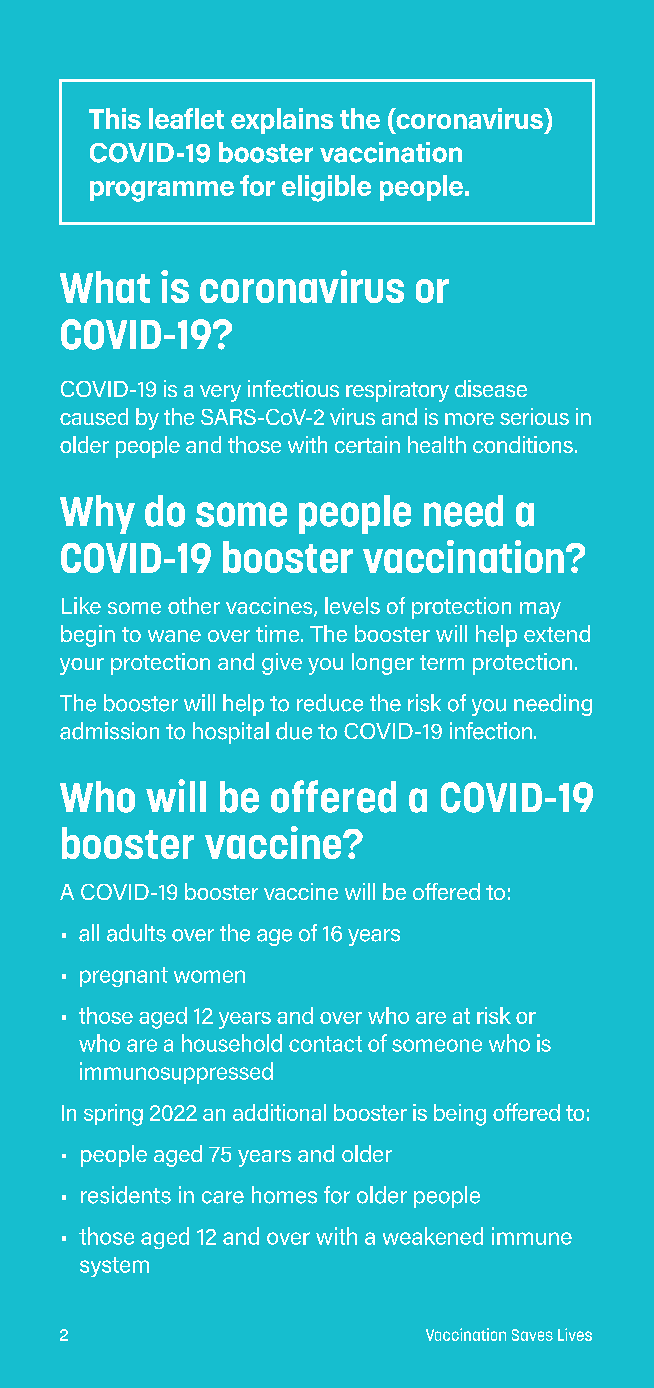  I want to click on contact, so click(325, 1044).
